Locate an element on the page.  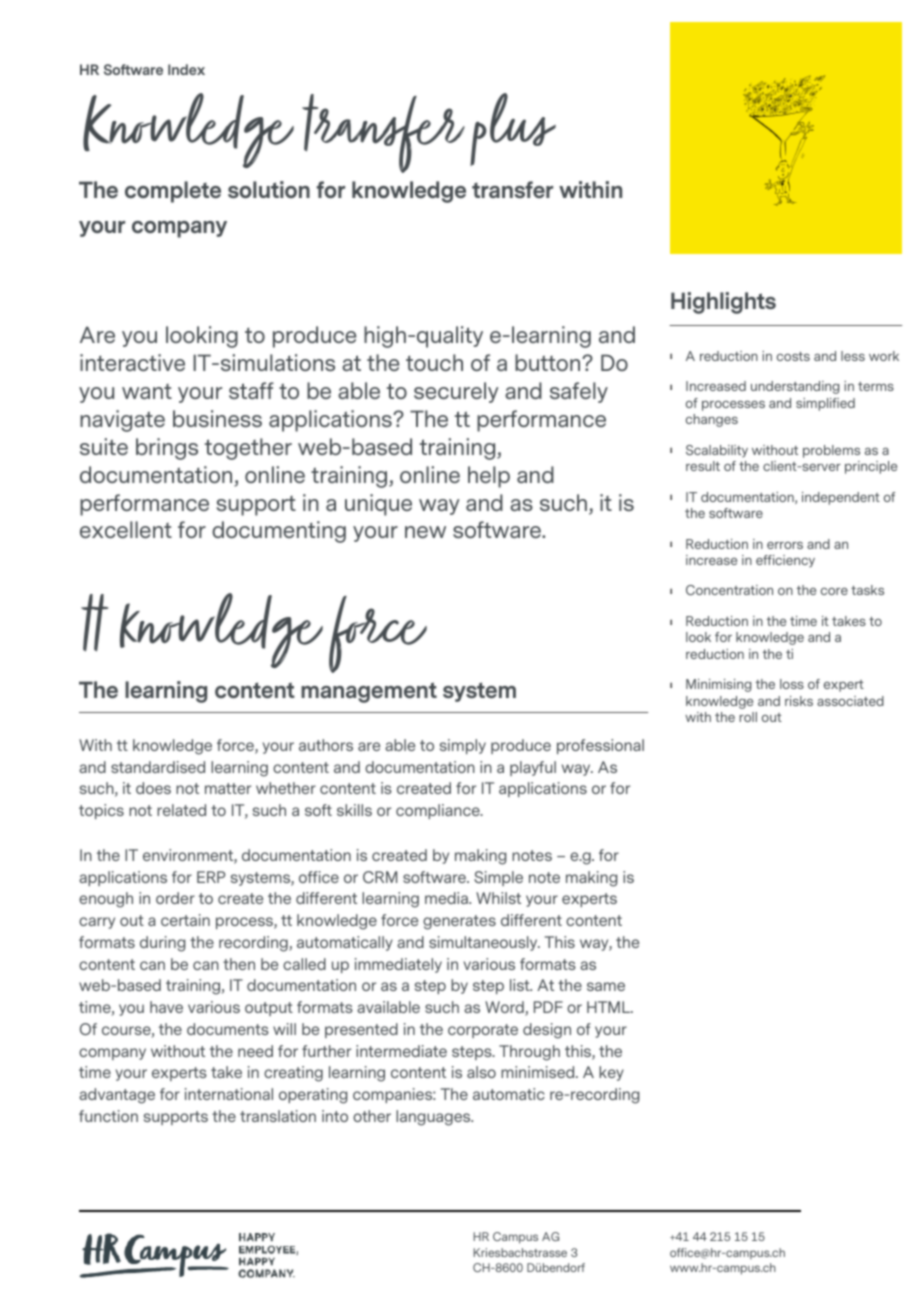
new is located at coordinates (425, 532).
